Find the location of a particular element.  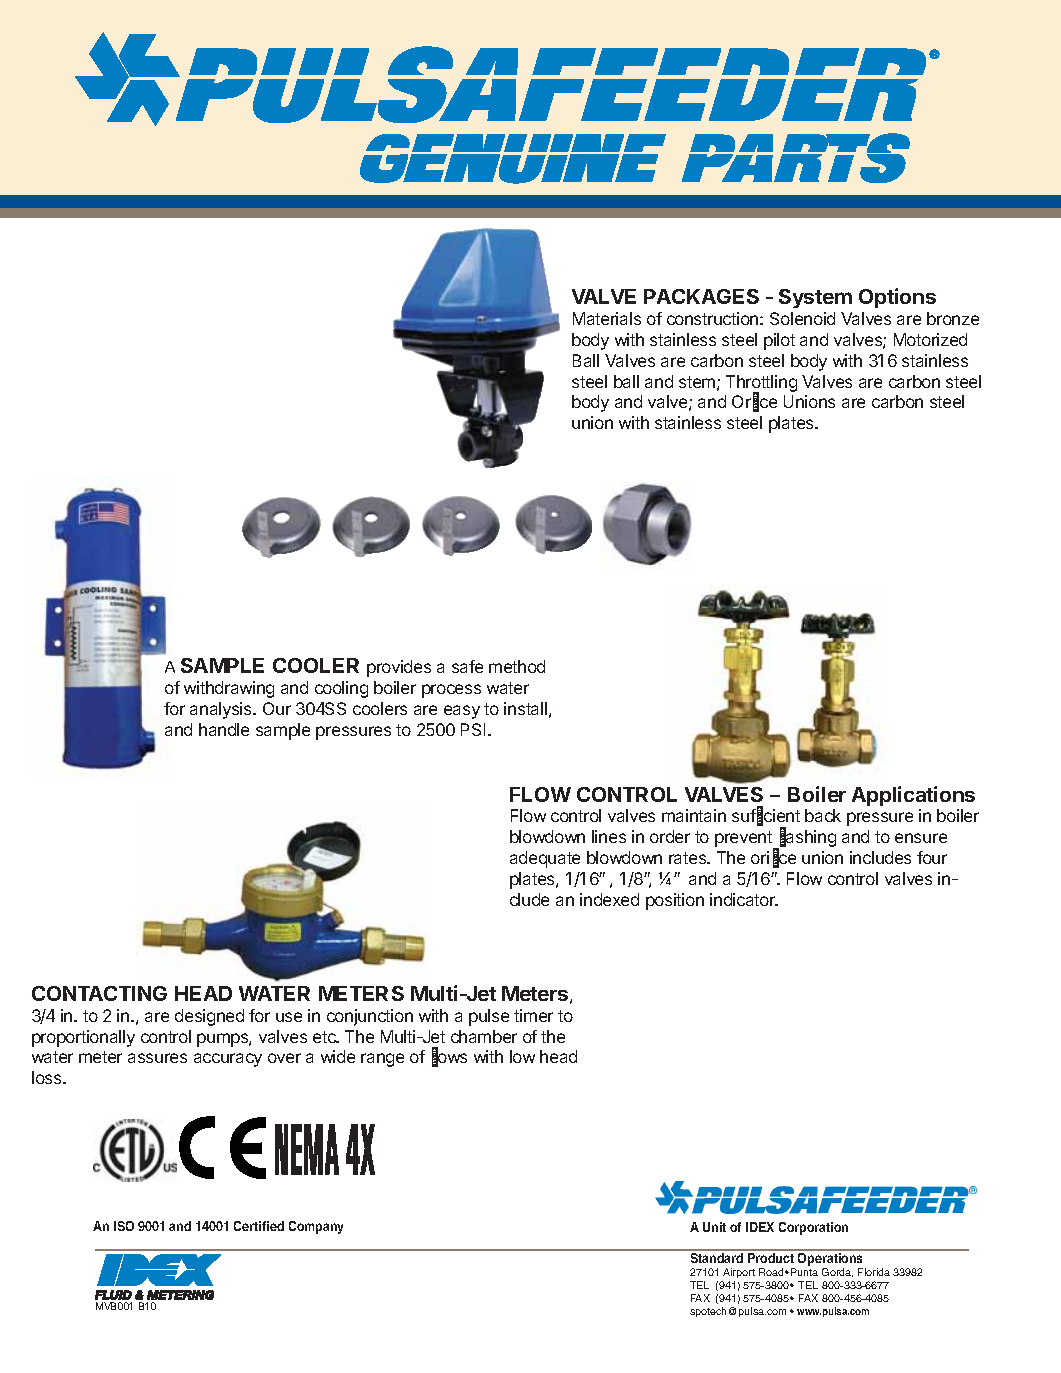

PACKAGES is located at coordinates (701, 296).
